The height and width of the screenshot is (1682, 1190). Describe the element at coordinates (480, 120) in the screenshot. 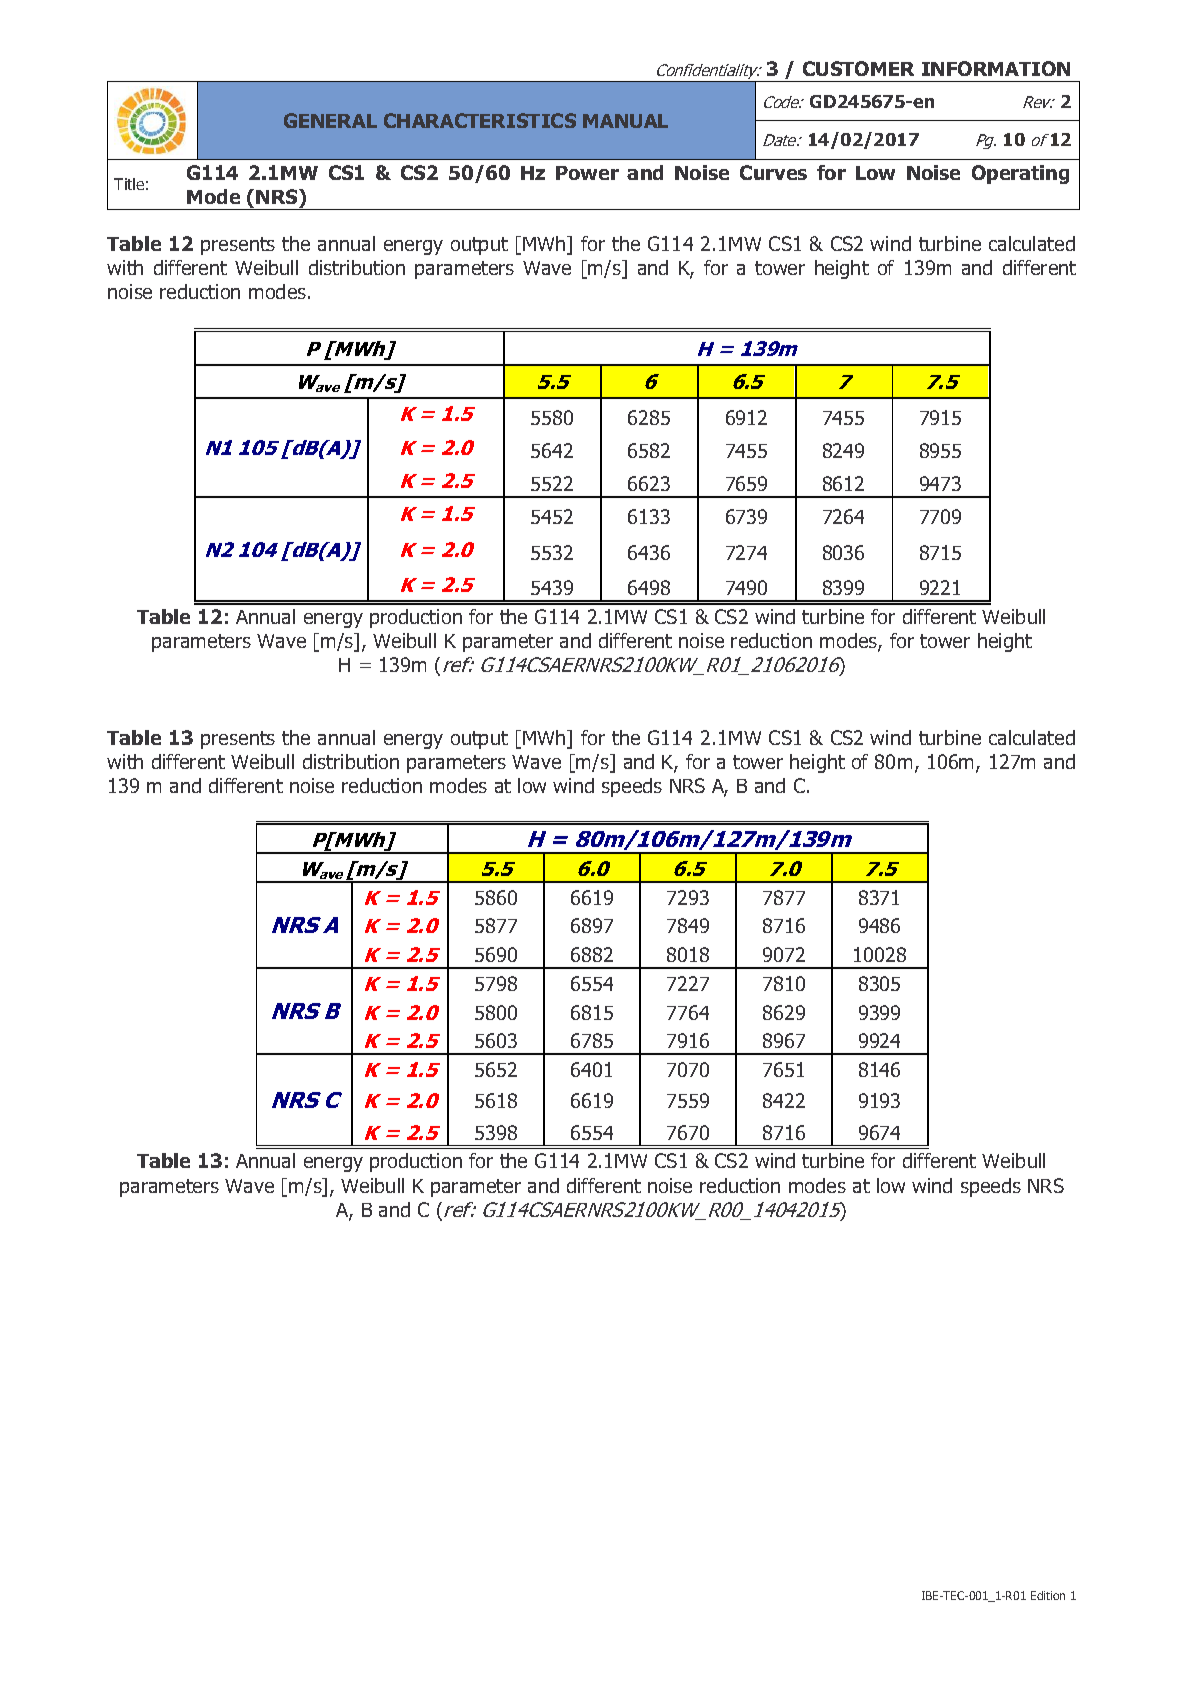

I see `CHARACTERISTICS` at that location.
